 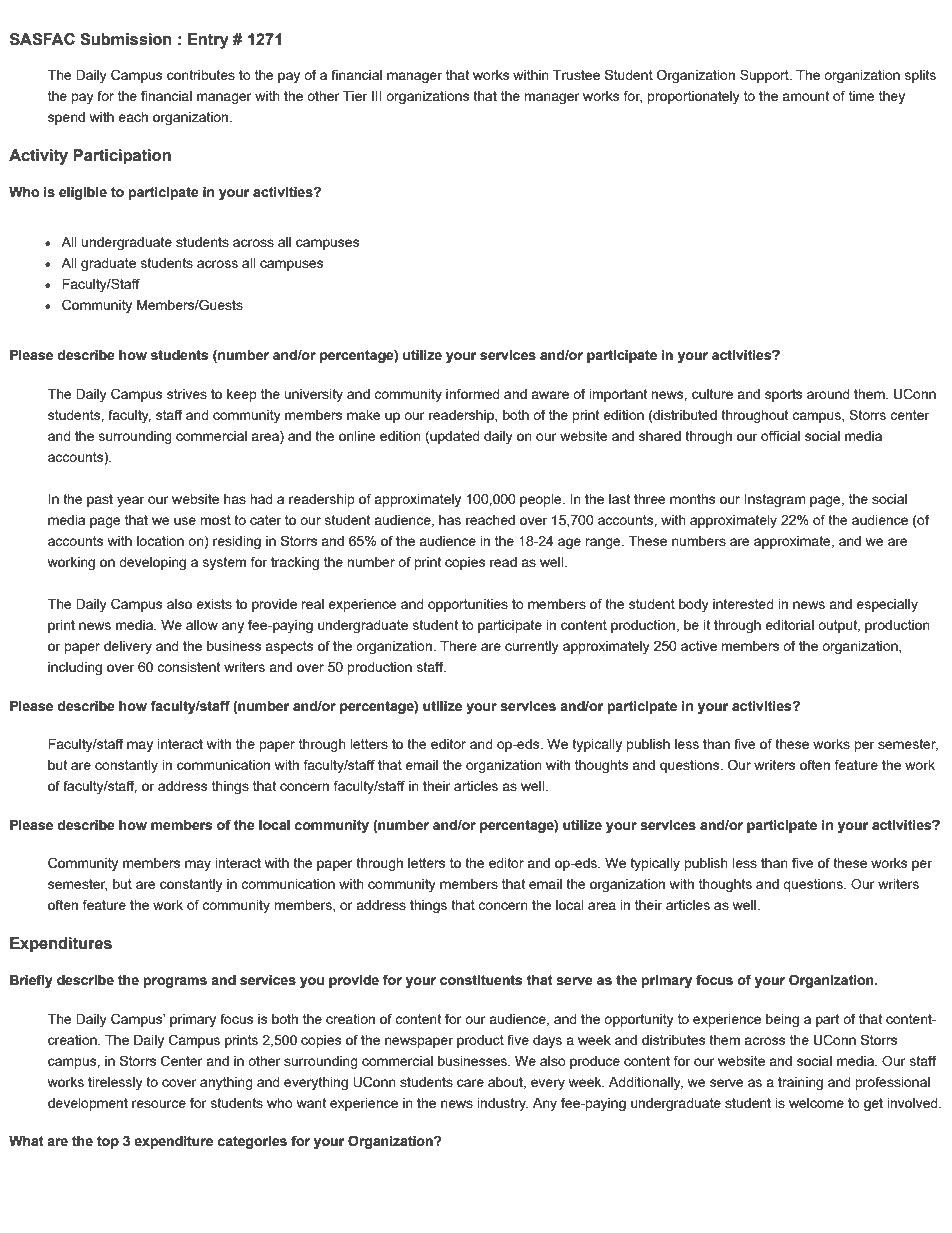 I want to click on There, so click(x=458, y=646).
